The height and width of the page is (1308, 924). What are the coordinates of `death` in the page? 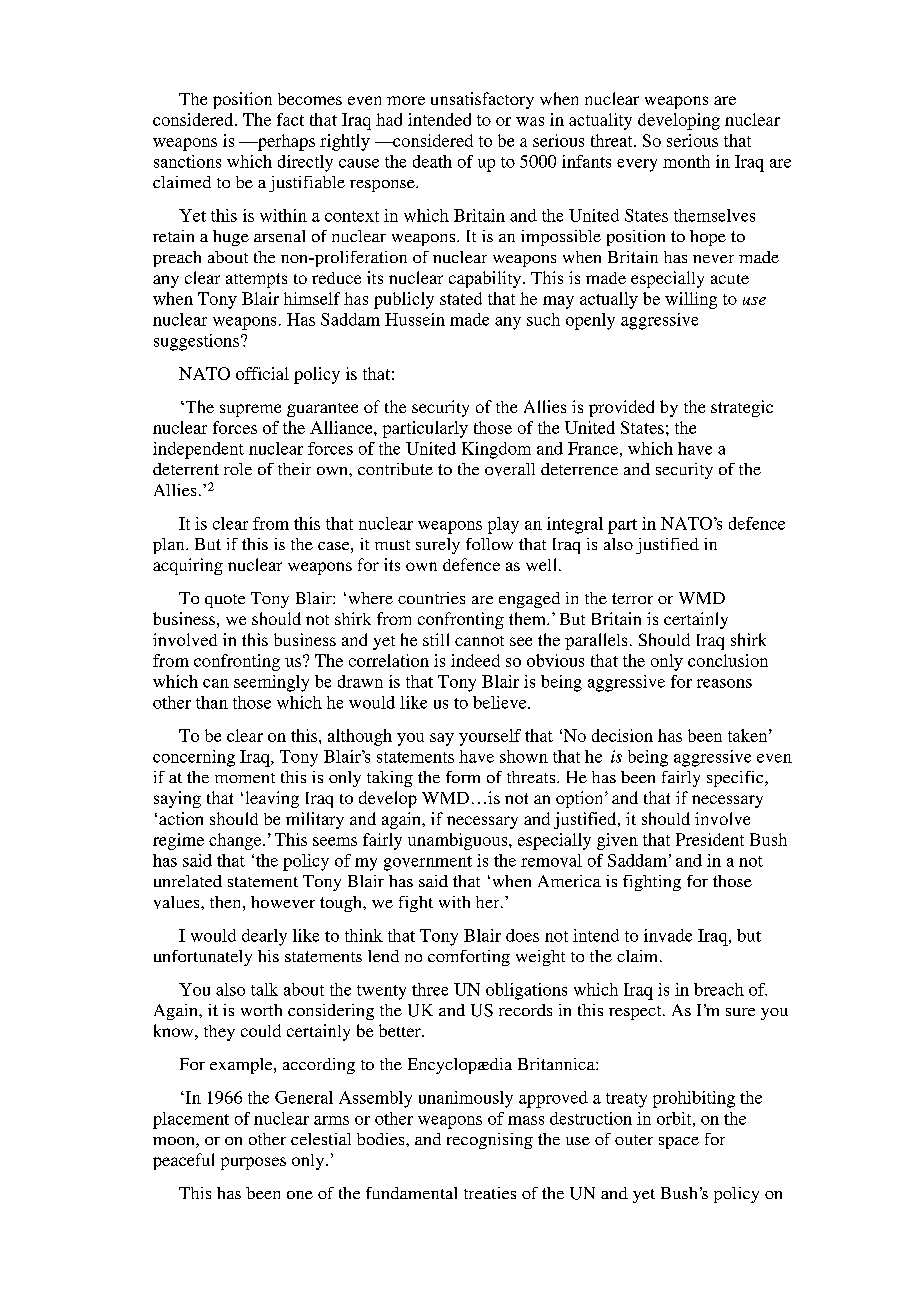 It's located at (432, 161).
